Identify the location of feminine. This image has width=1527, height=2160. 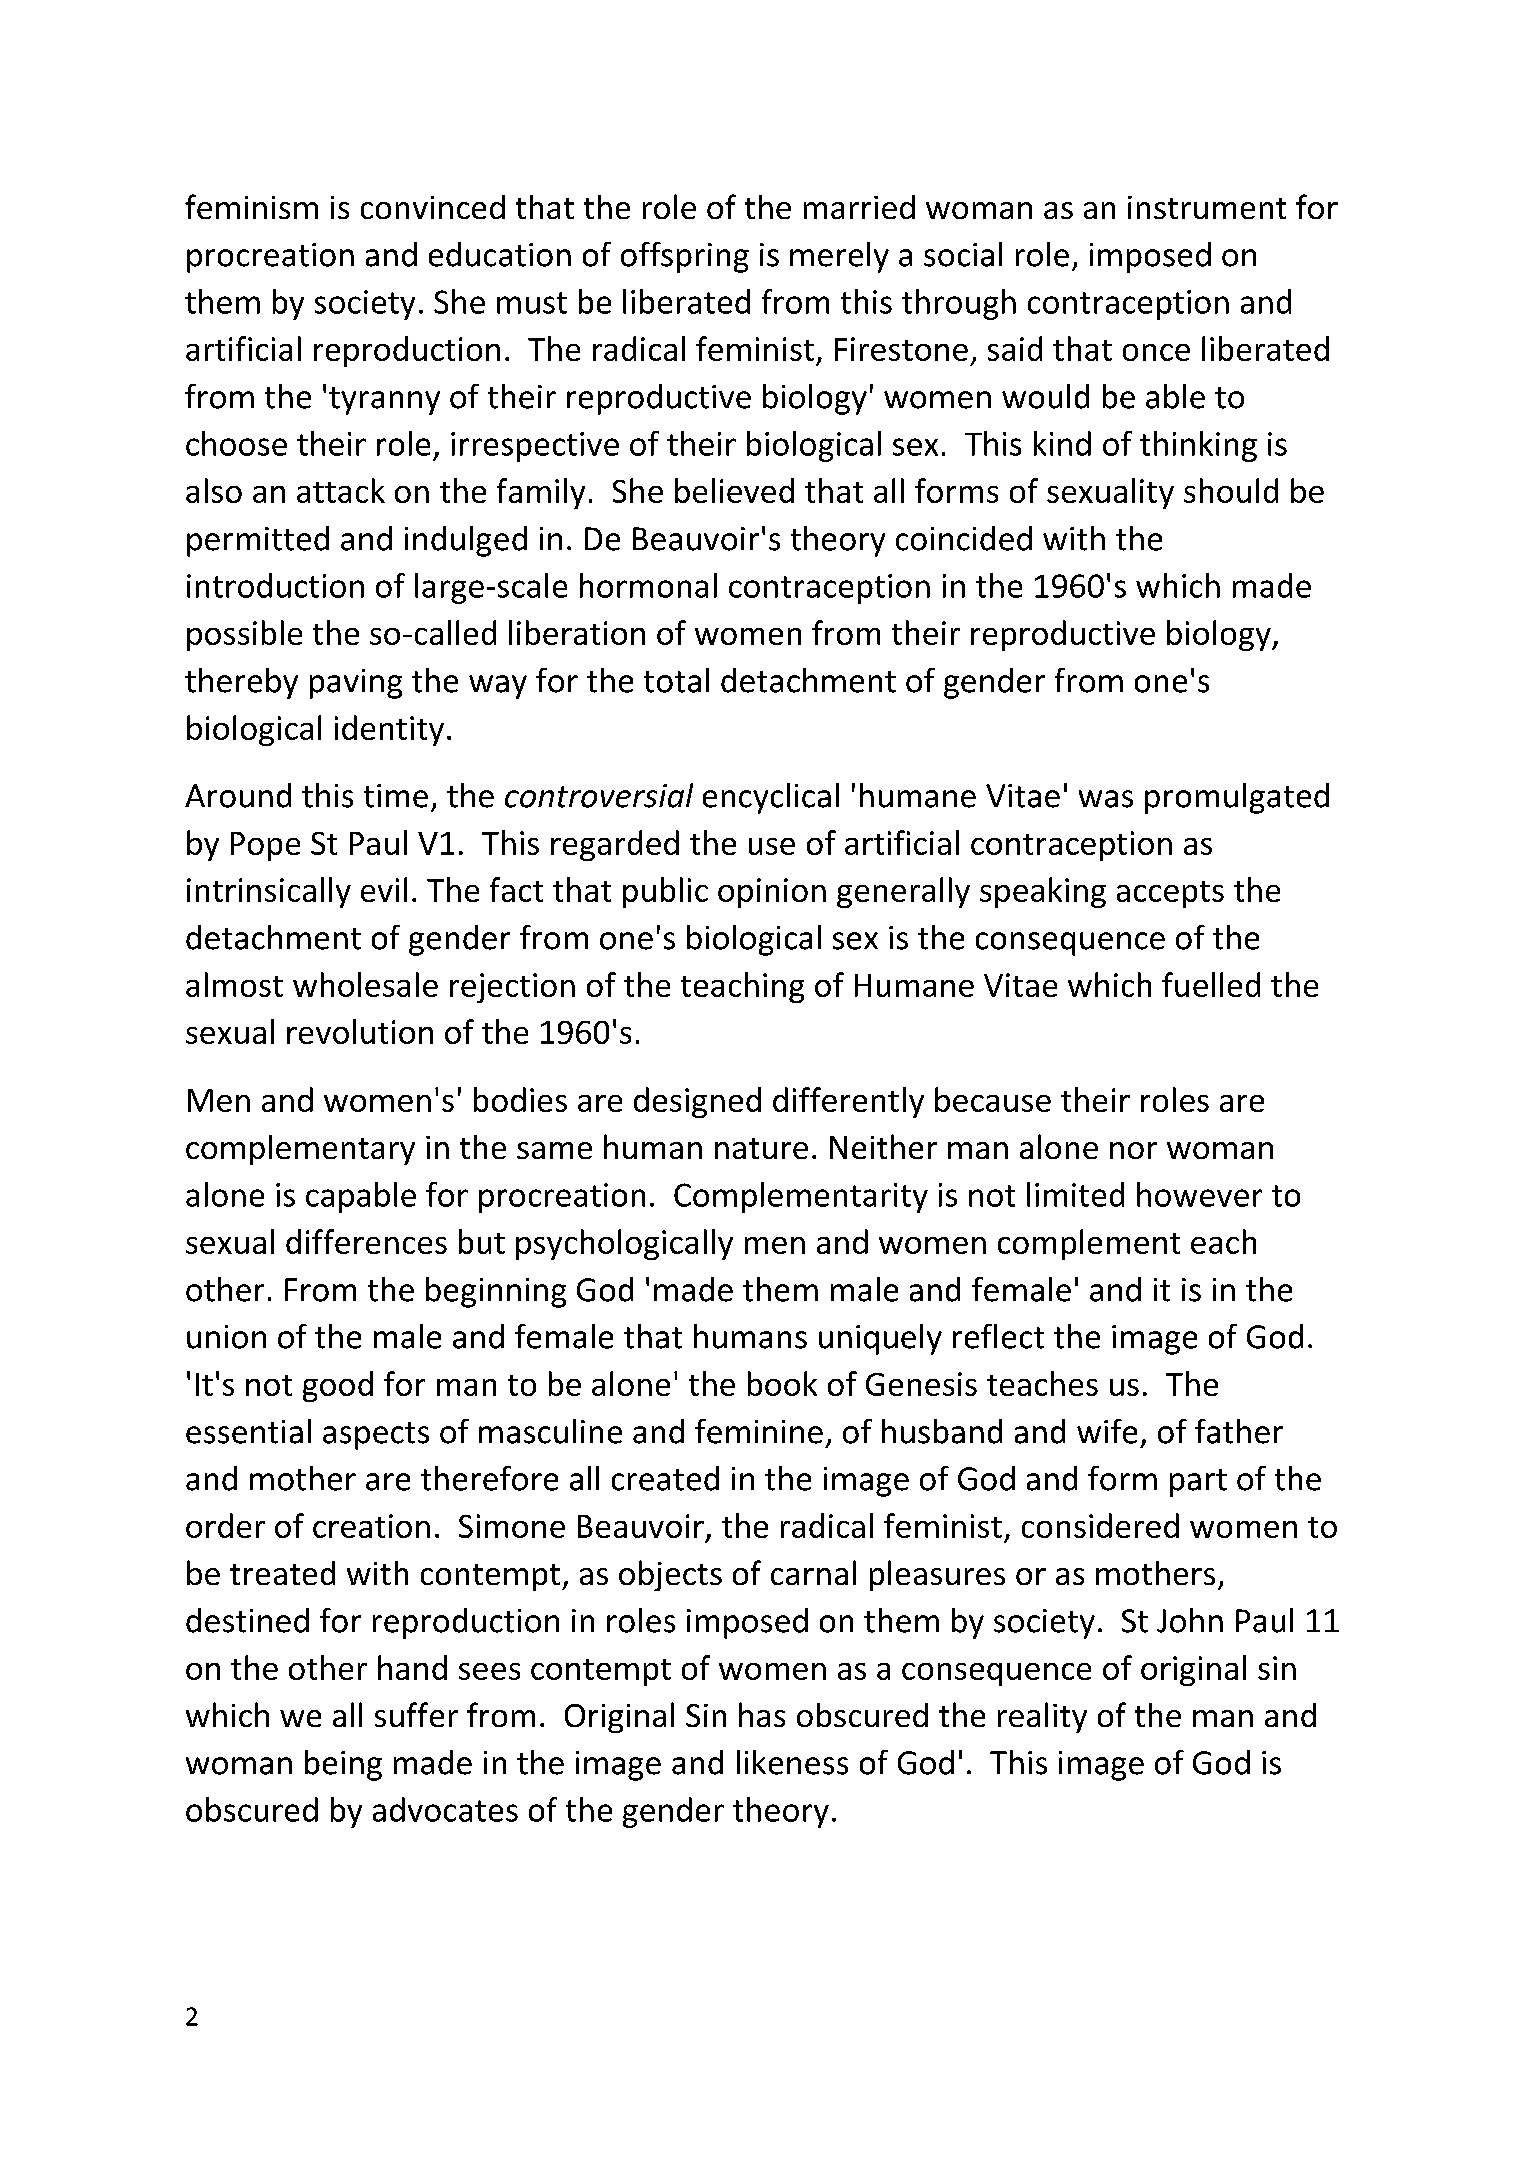
(759, 1431).
